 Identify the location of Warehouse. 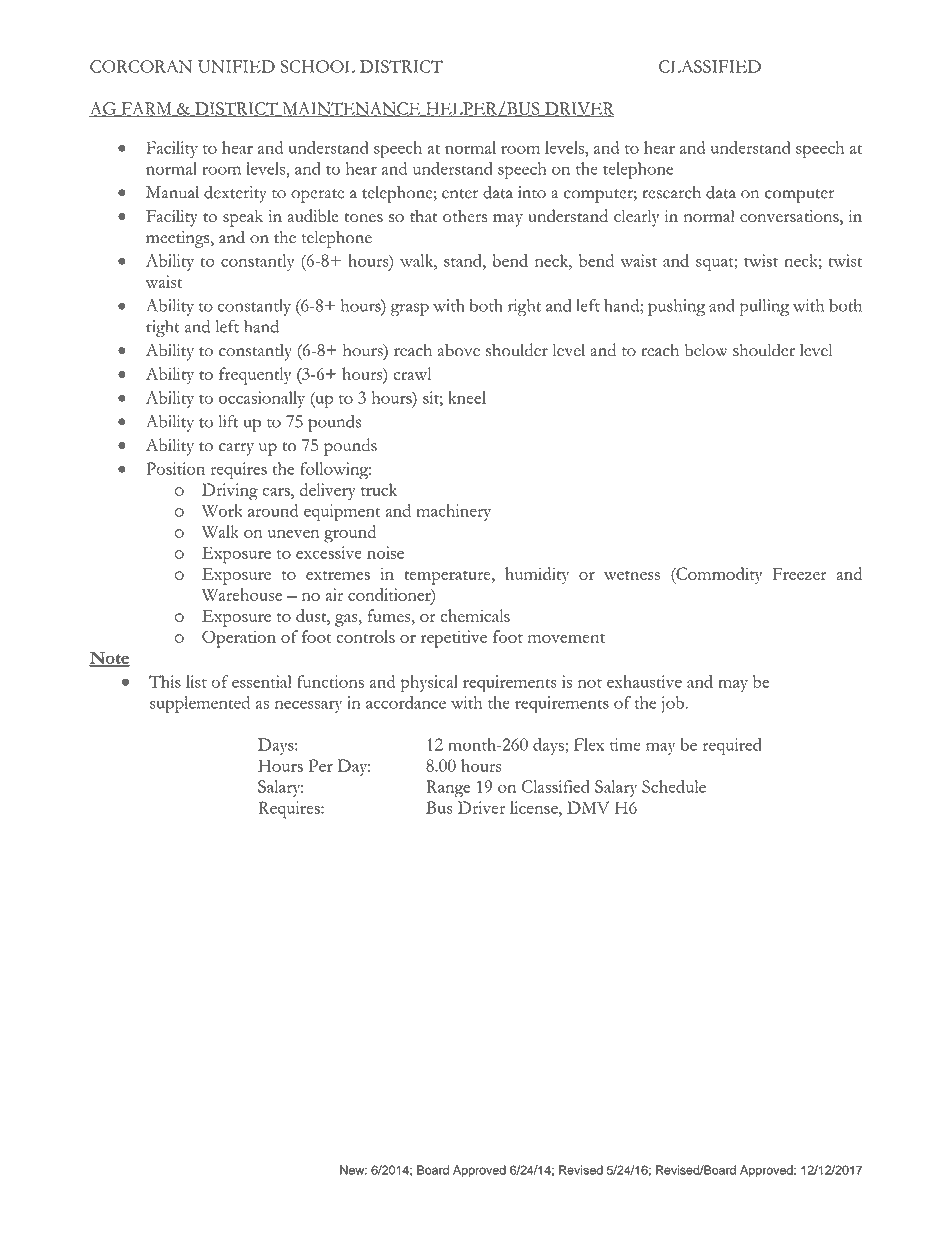
(242, 594).
